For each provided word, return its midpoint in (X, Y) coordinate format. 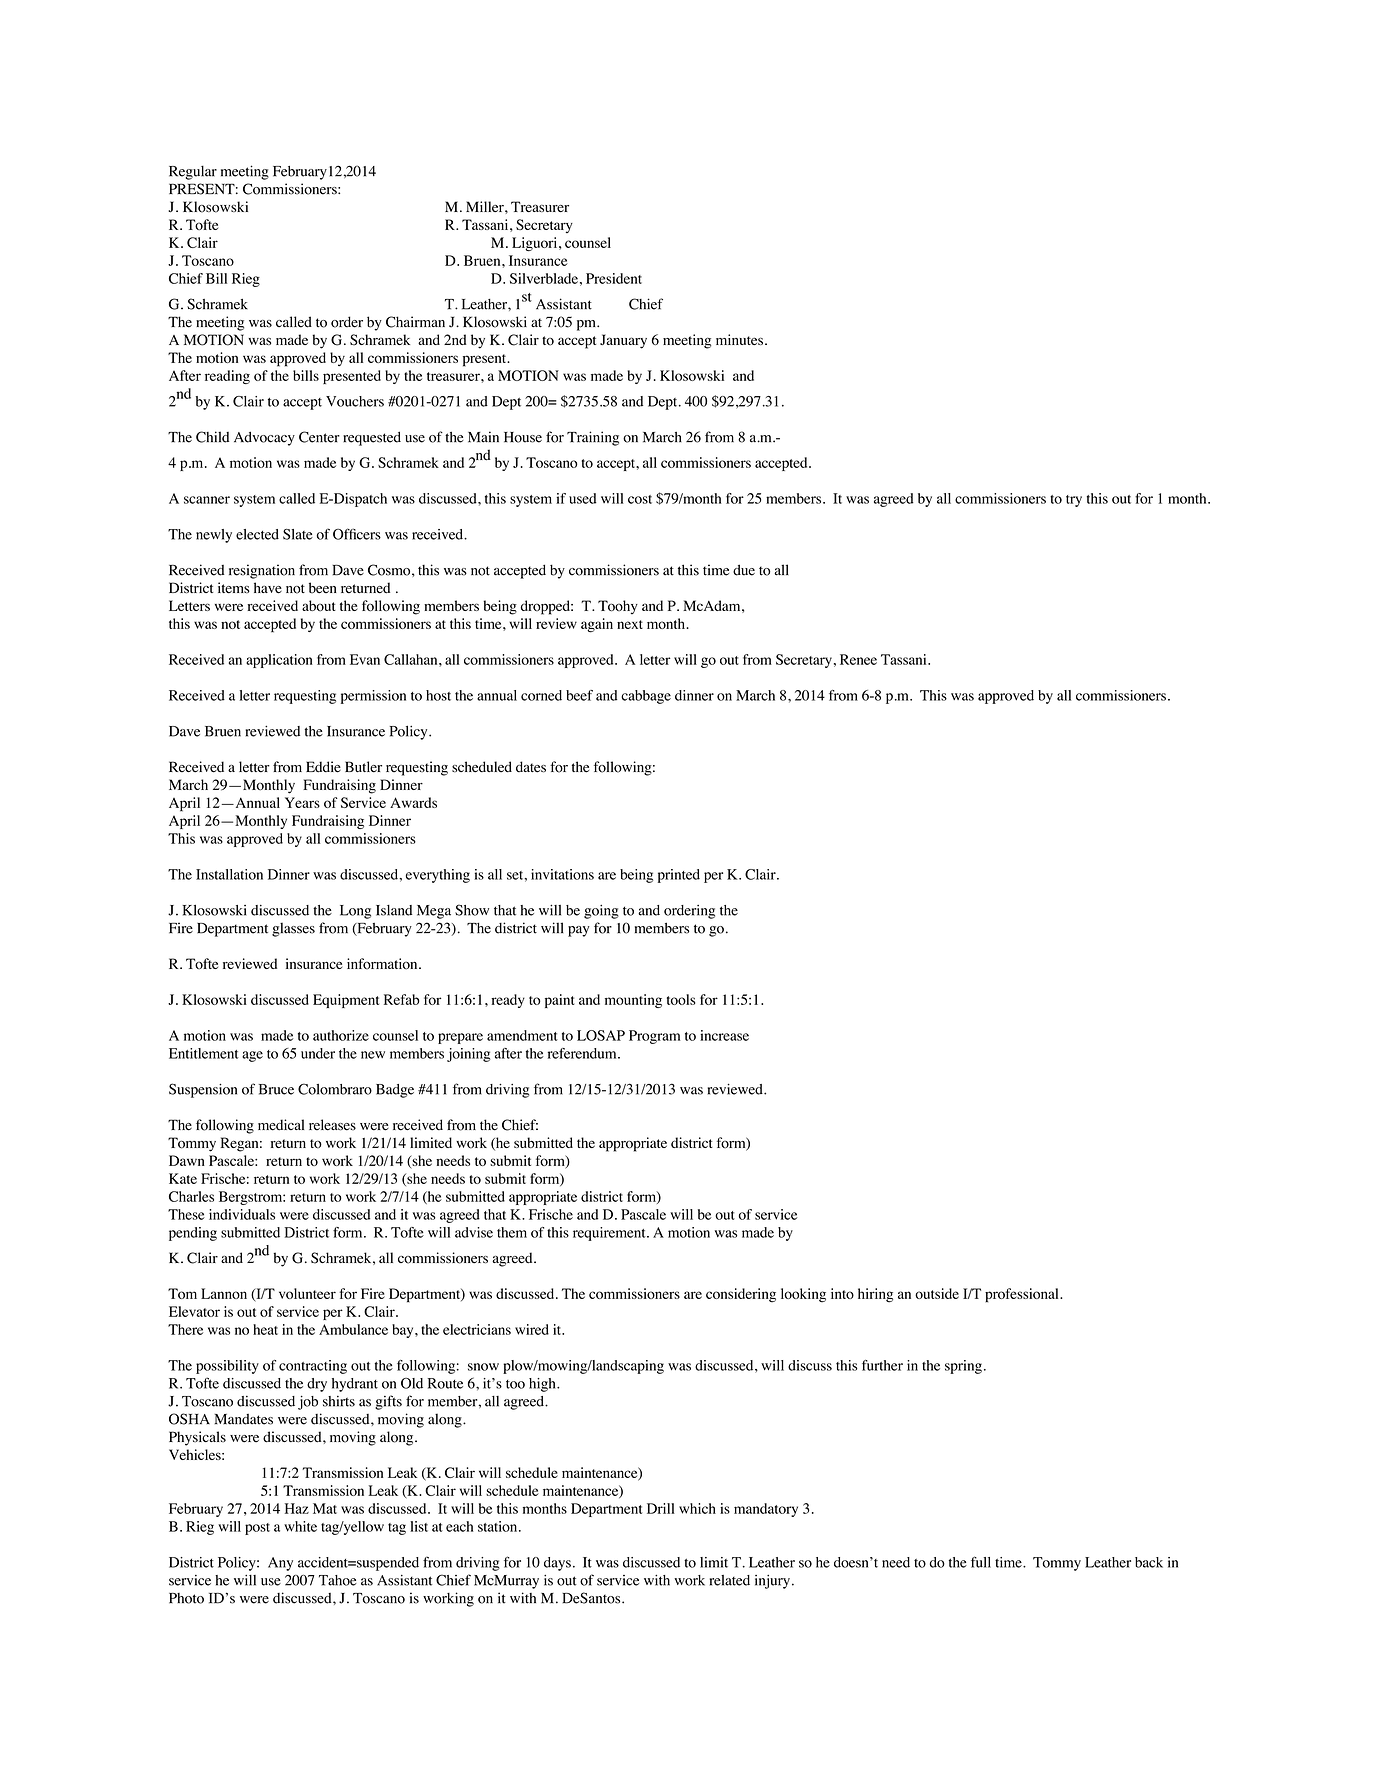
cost (640, 499)
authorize (341, 1035)
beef (579, 695)
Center (319, 437)
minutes (739, 339)
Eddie (323, 767)
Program (654, 1037)
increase (724, 1035)
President (614, 278)
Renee (858, 659)
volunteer (307, 1293)
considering (741, 1295)
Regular (193, 172)
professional (1023, 1295)
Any (280, 1564)
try (1074, 501)
